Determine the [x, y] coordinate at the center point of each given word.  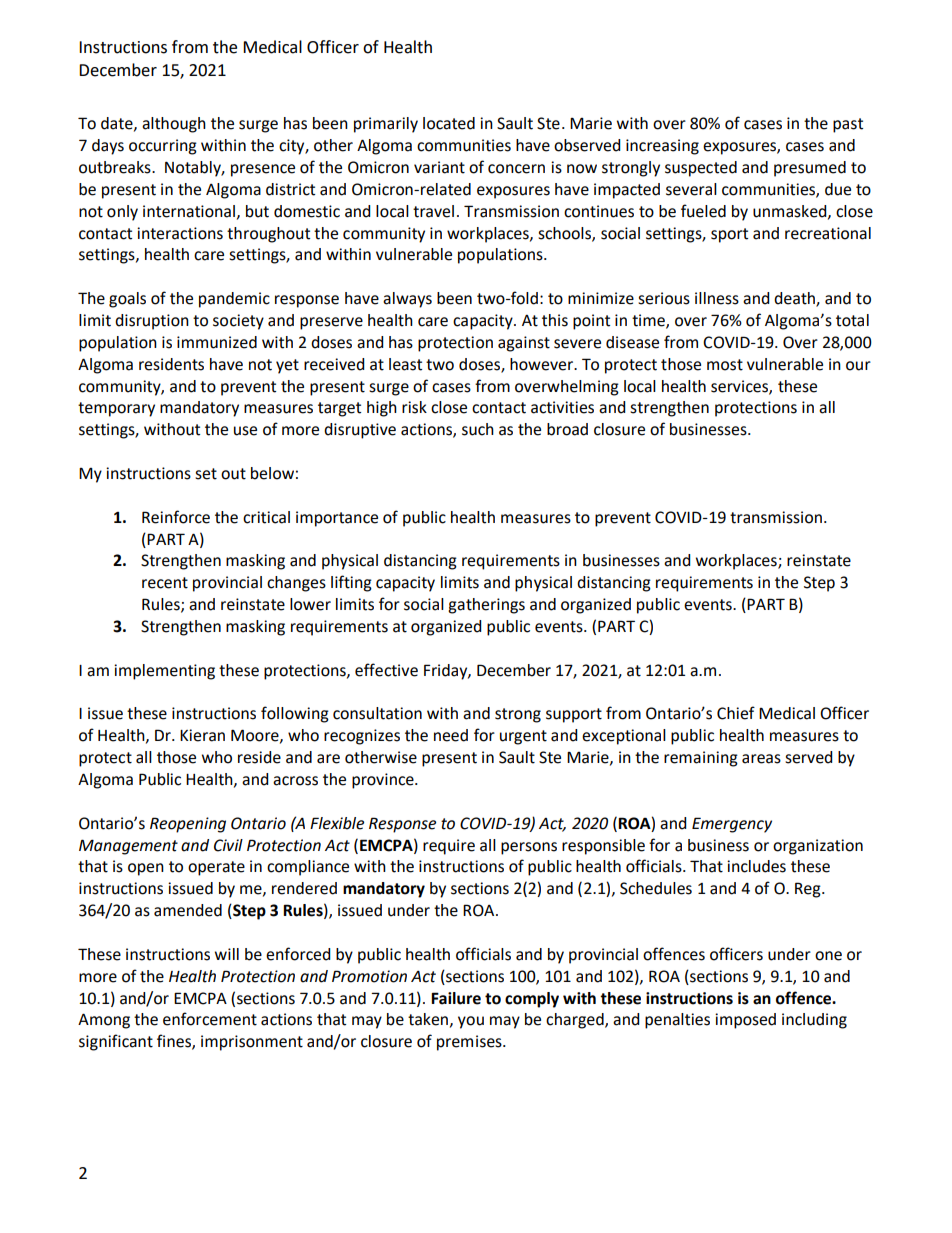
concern [516, 169]
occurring [163, 147]
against [524, 344]
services [740, 387]
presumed [810, 169]
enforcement [210, 1019]
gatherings [486, 606]
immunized [217, 342]
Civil [228, 845]
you [471, 1022]
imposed [745, 1021]
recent [165, 583]
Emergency [732, 825]
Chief [736, 713]
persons [529, 848]
